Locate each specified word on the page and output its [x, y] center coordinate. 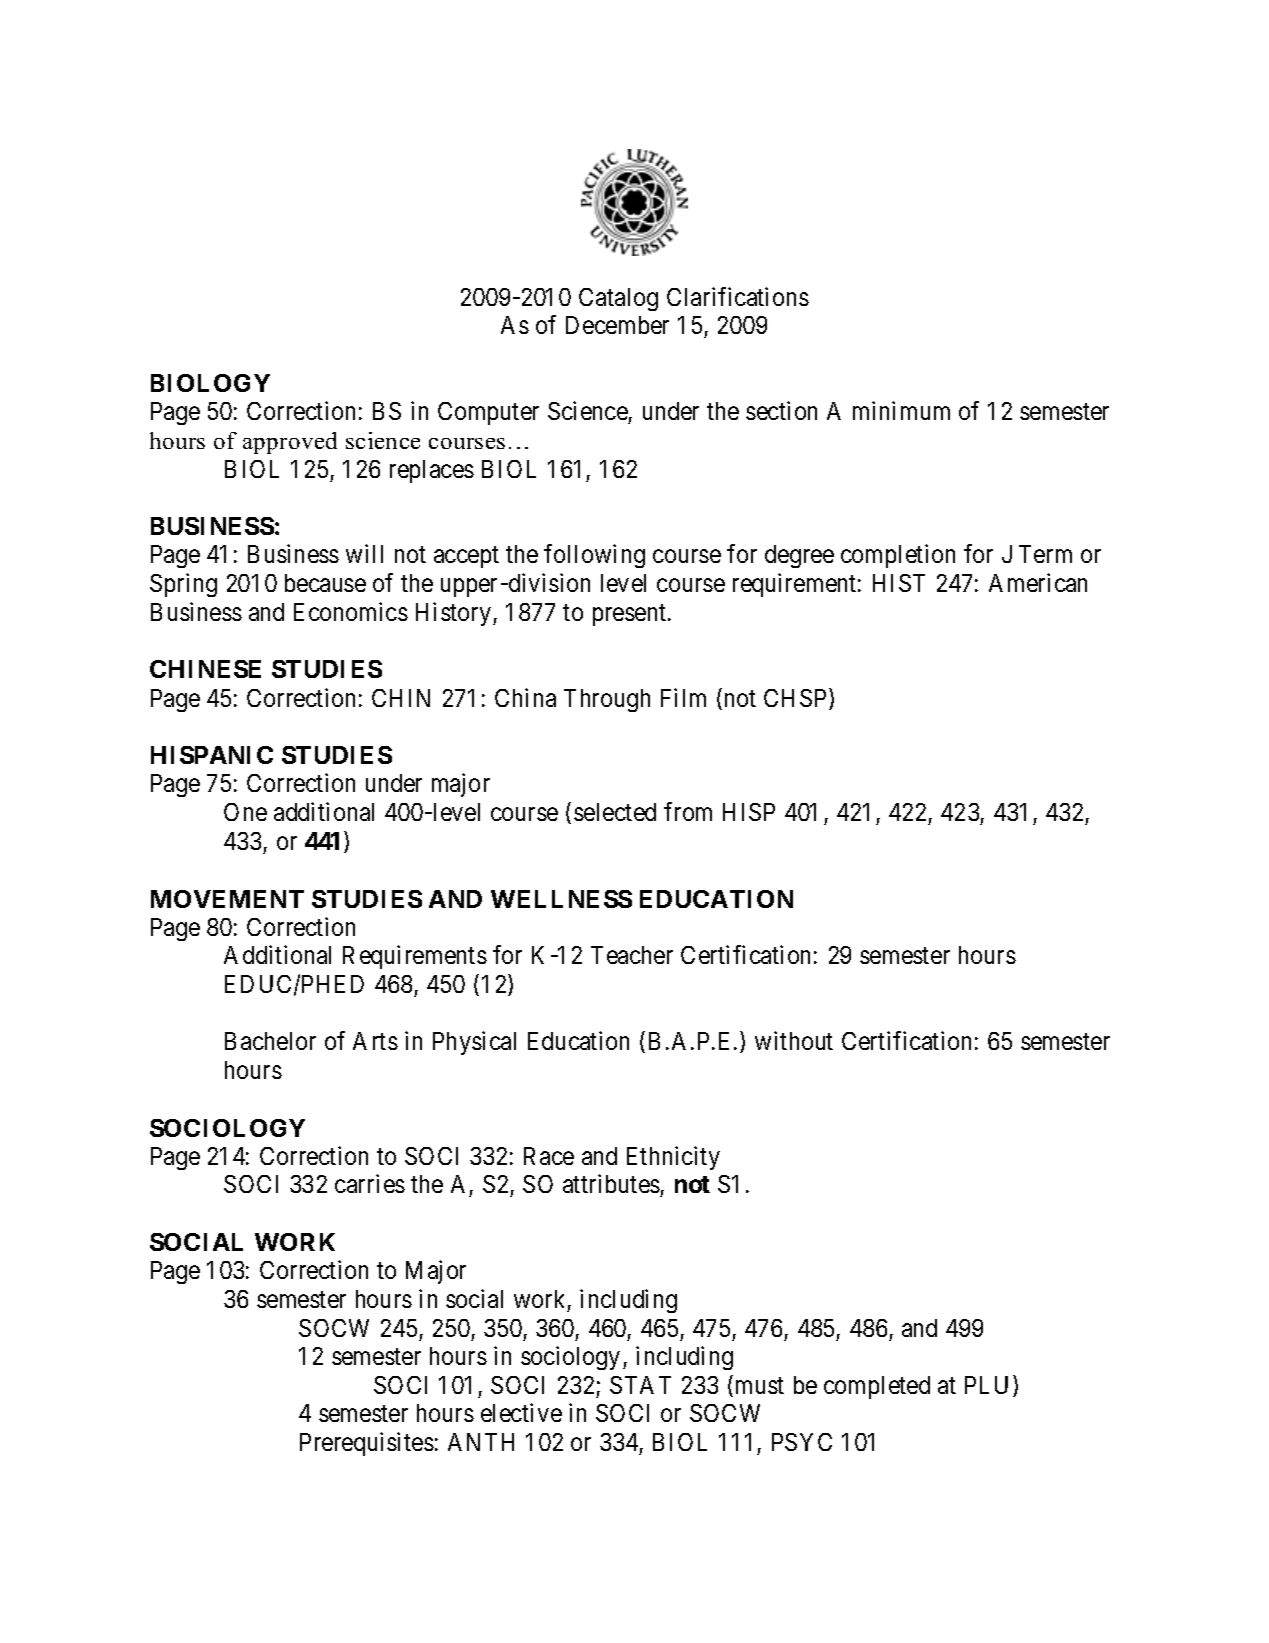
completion [898, 556]
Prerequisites [367, 1444]
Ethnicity [673, 1158]
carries [370, 1183]
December [617, 325]
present [631, 615]
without [794, 1040]
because [325, 583]
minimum [901, 410]
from [688, 811]
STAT [640, 1385]
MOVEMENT [227, 899]
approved [290, 443]
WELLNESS [561, 899]
